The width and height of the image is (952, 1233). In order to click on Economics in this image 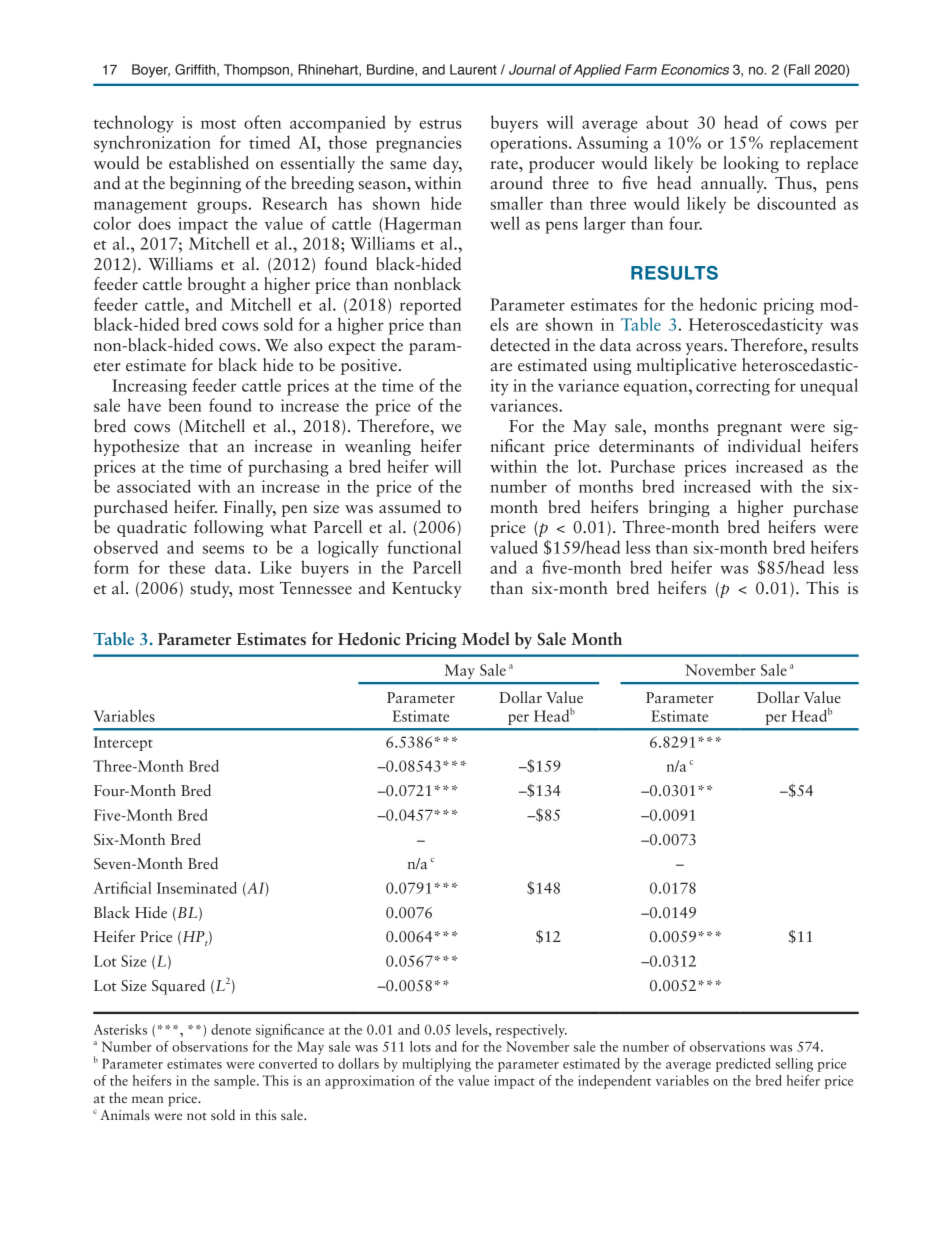, I will do `click(695, 69)`.
